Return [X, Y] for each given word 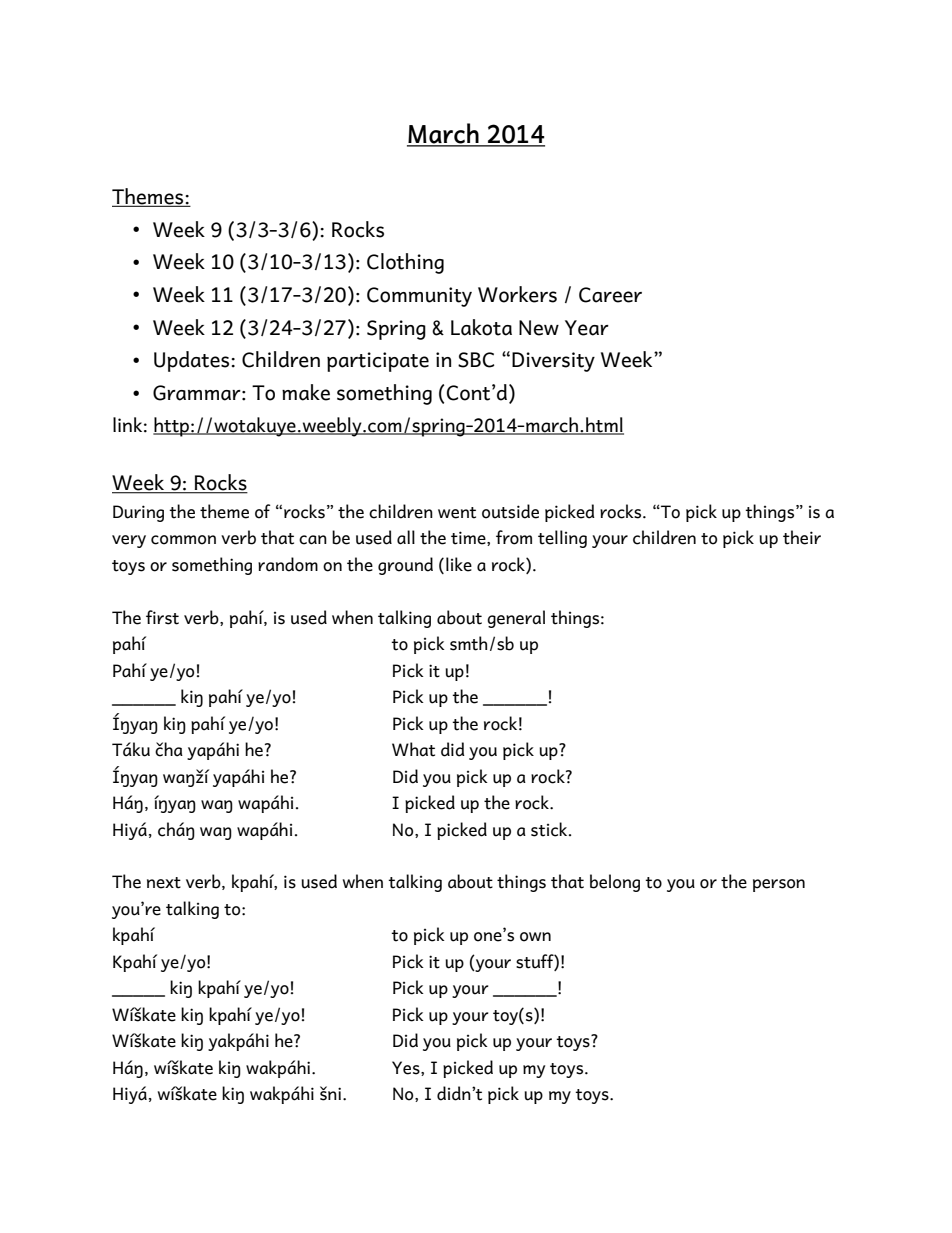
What [413, 749]
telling [562, 539]
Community [419, 297]
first [162, 617]
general [516, 619]
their [802, 537]
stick [550, 829]
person [779, 885]
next [164, 883]
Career [610, 295]
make [306, 392]
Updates [193, 361]
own [535, 937]
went [457, 513]
